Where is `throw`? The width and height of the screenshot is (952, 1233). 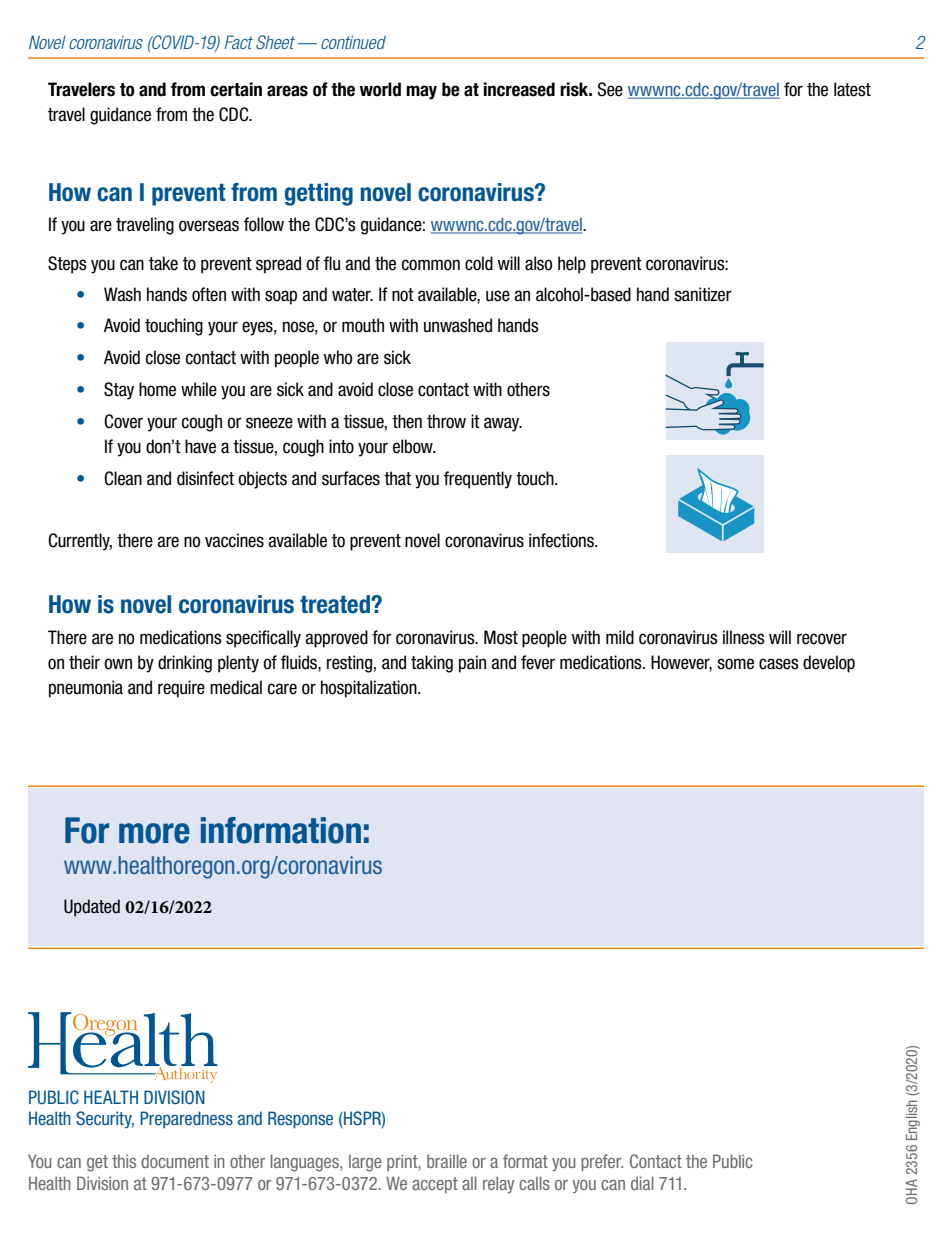 throw is located at coordinates (446, 421).
